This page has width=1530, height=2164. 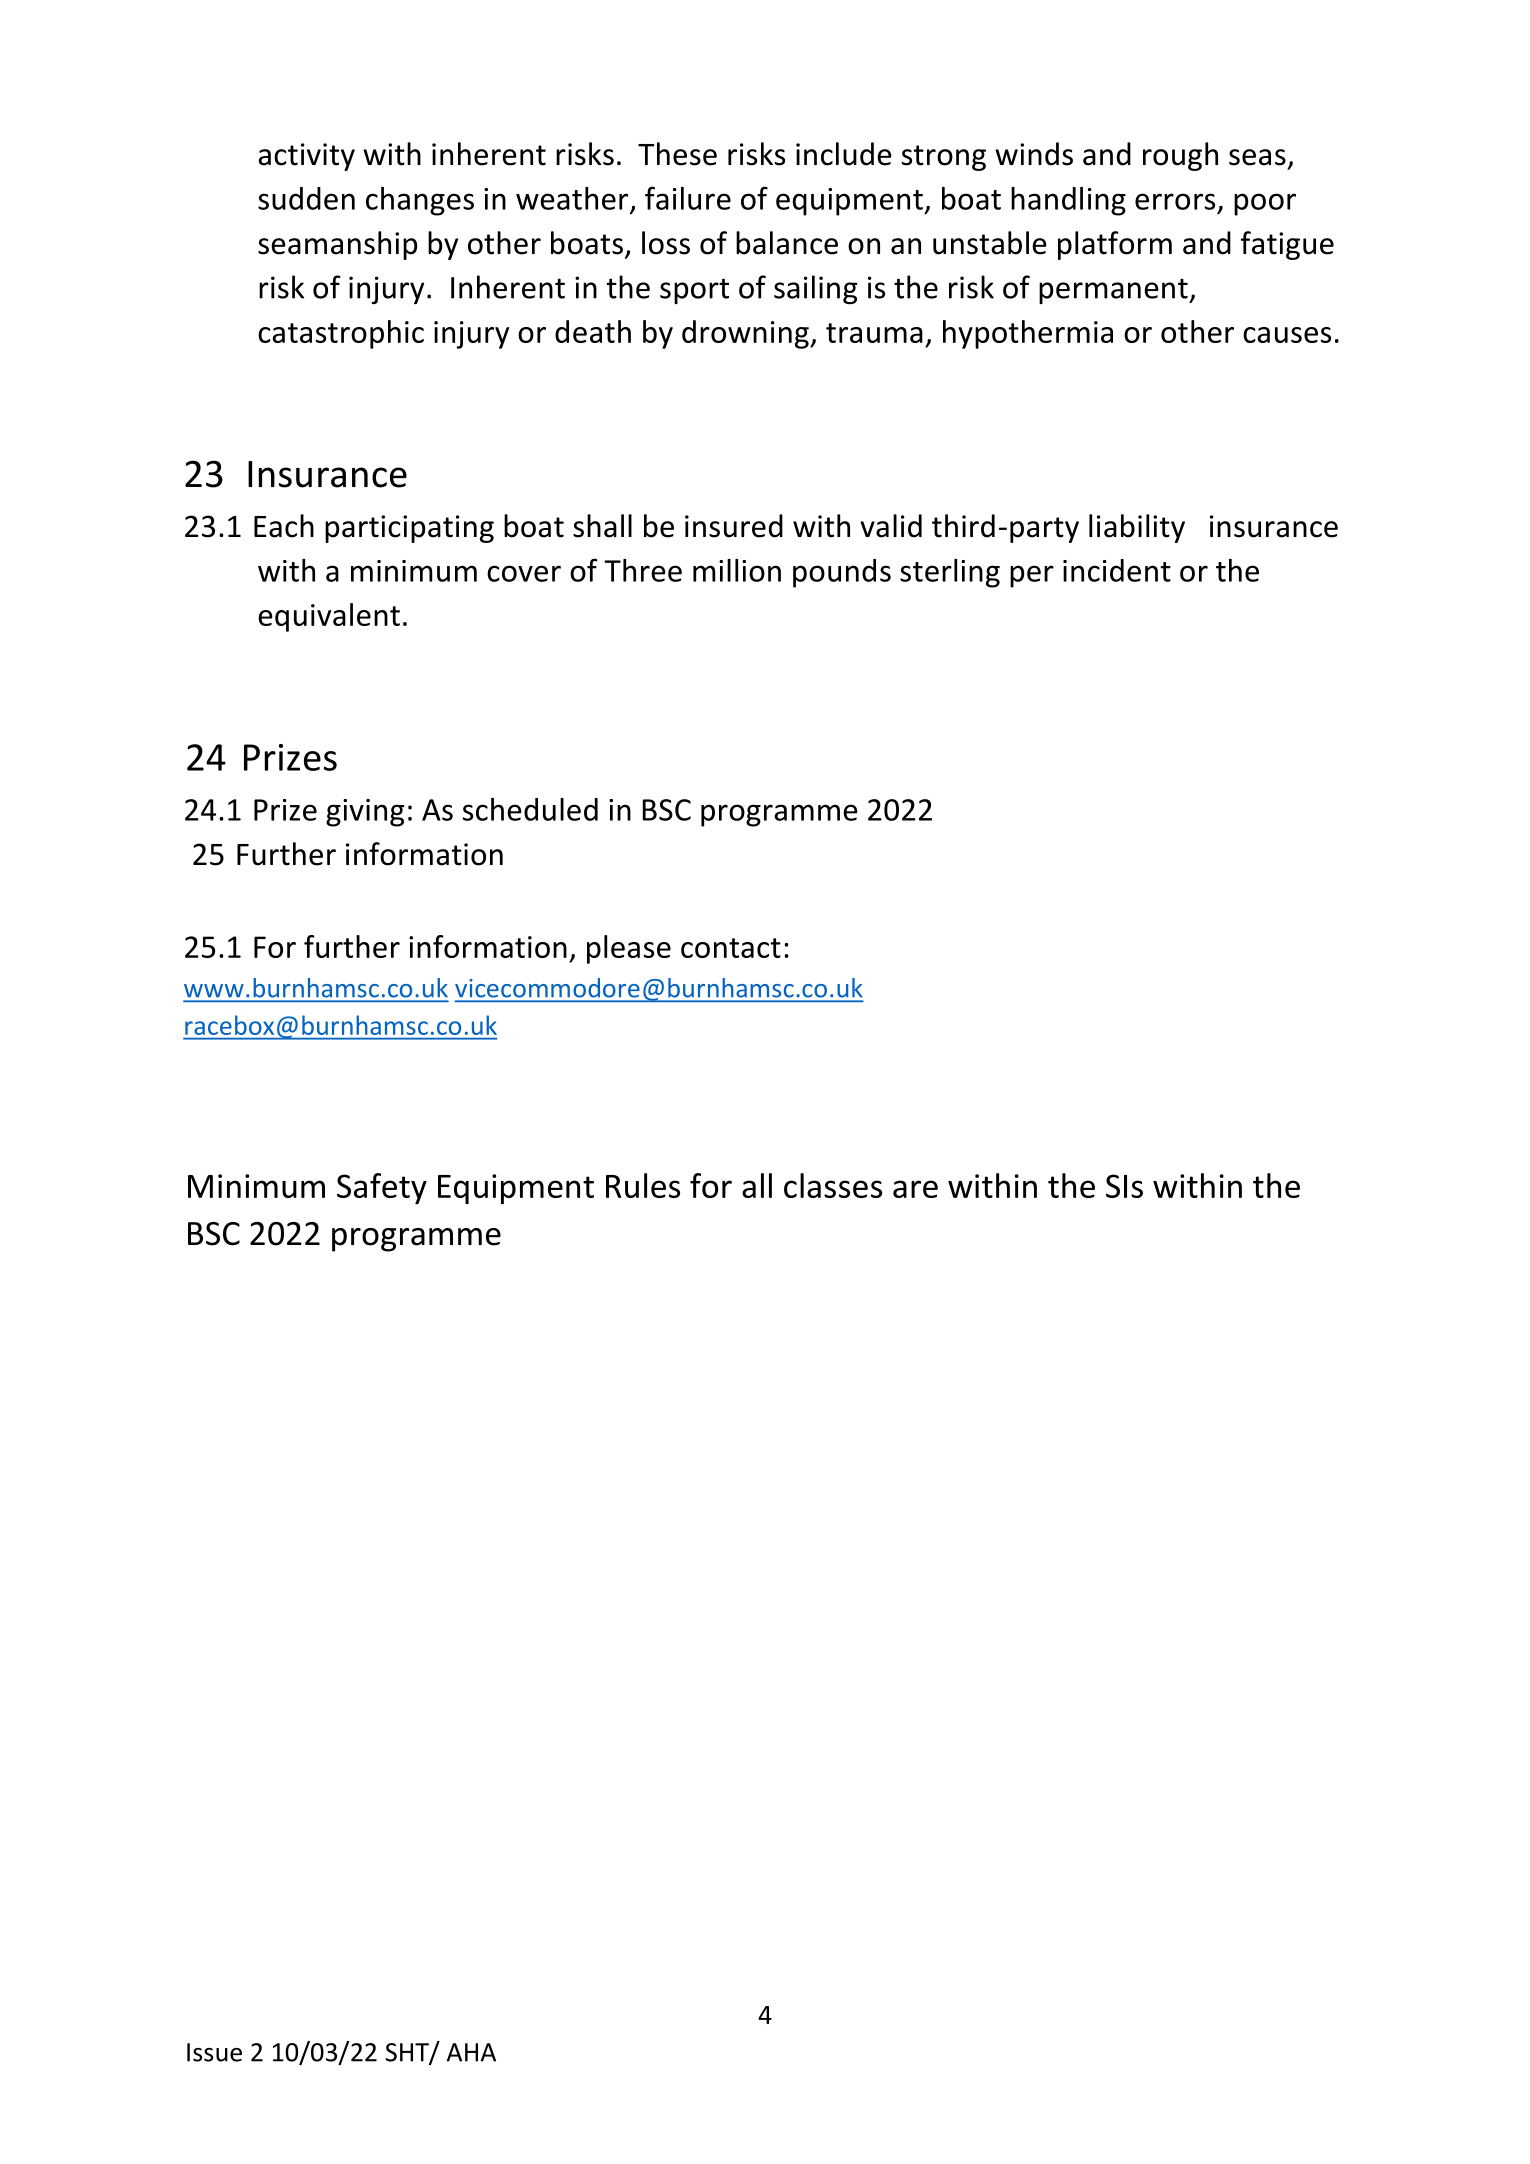 What do you see at coordinates (306, 198) in the page?
I see `sudden` at bounding box center [306, 198].
